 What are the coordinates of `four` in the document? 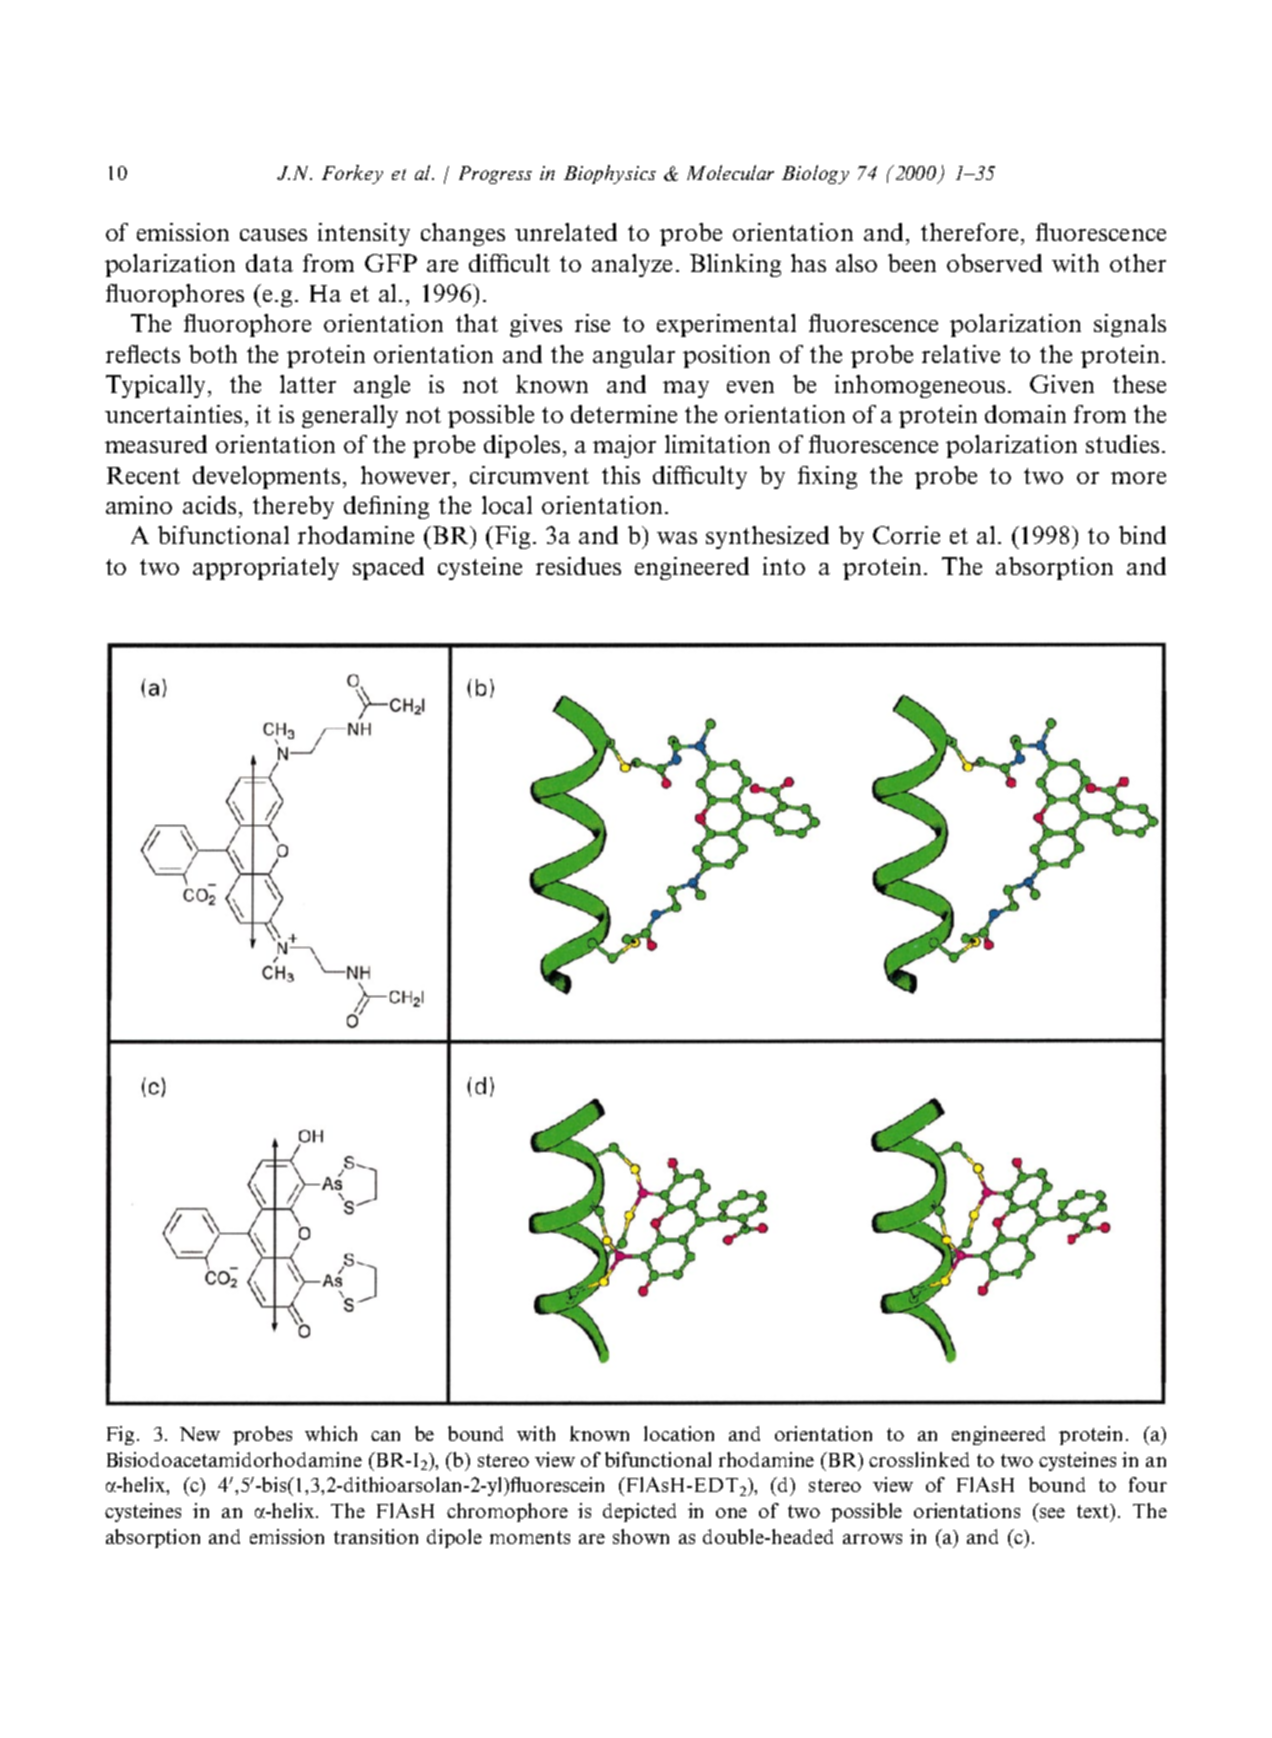 It's located at (1148, 1484).
